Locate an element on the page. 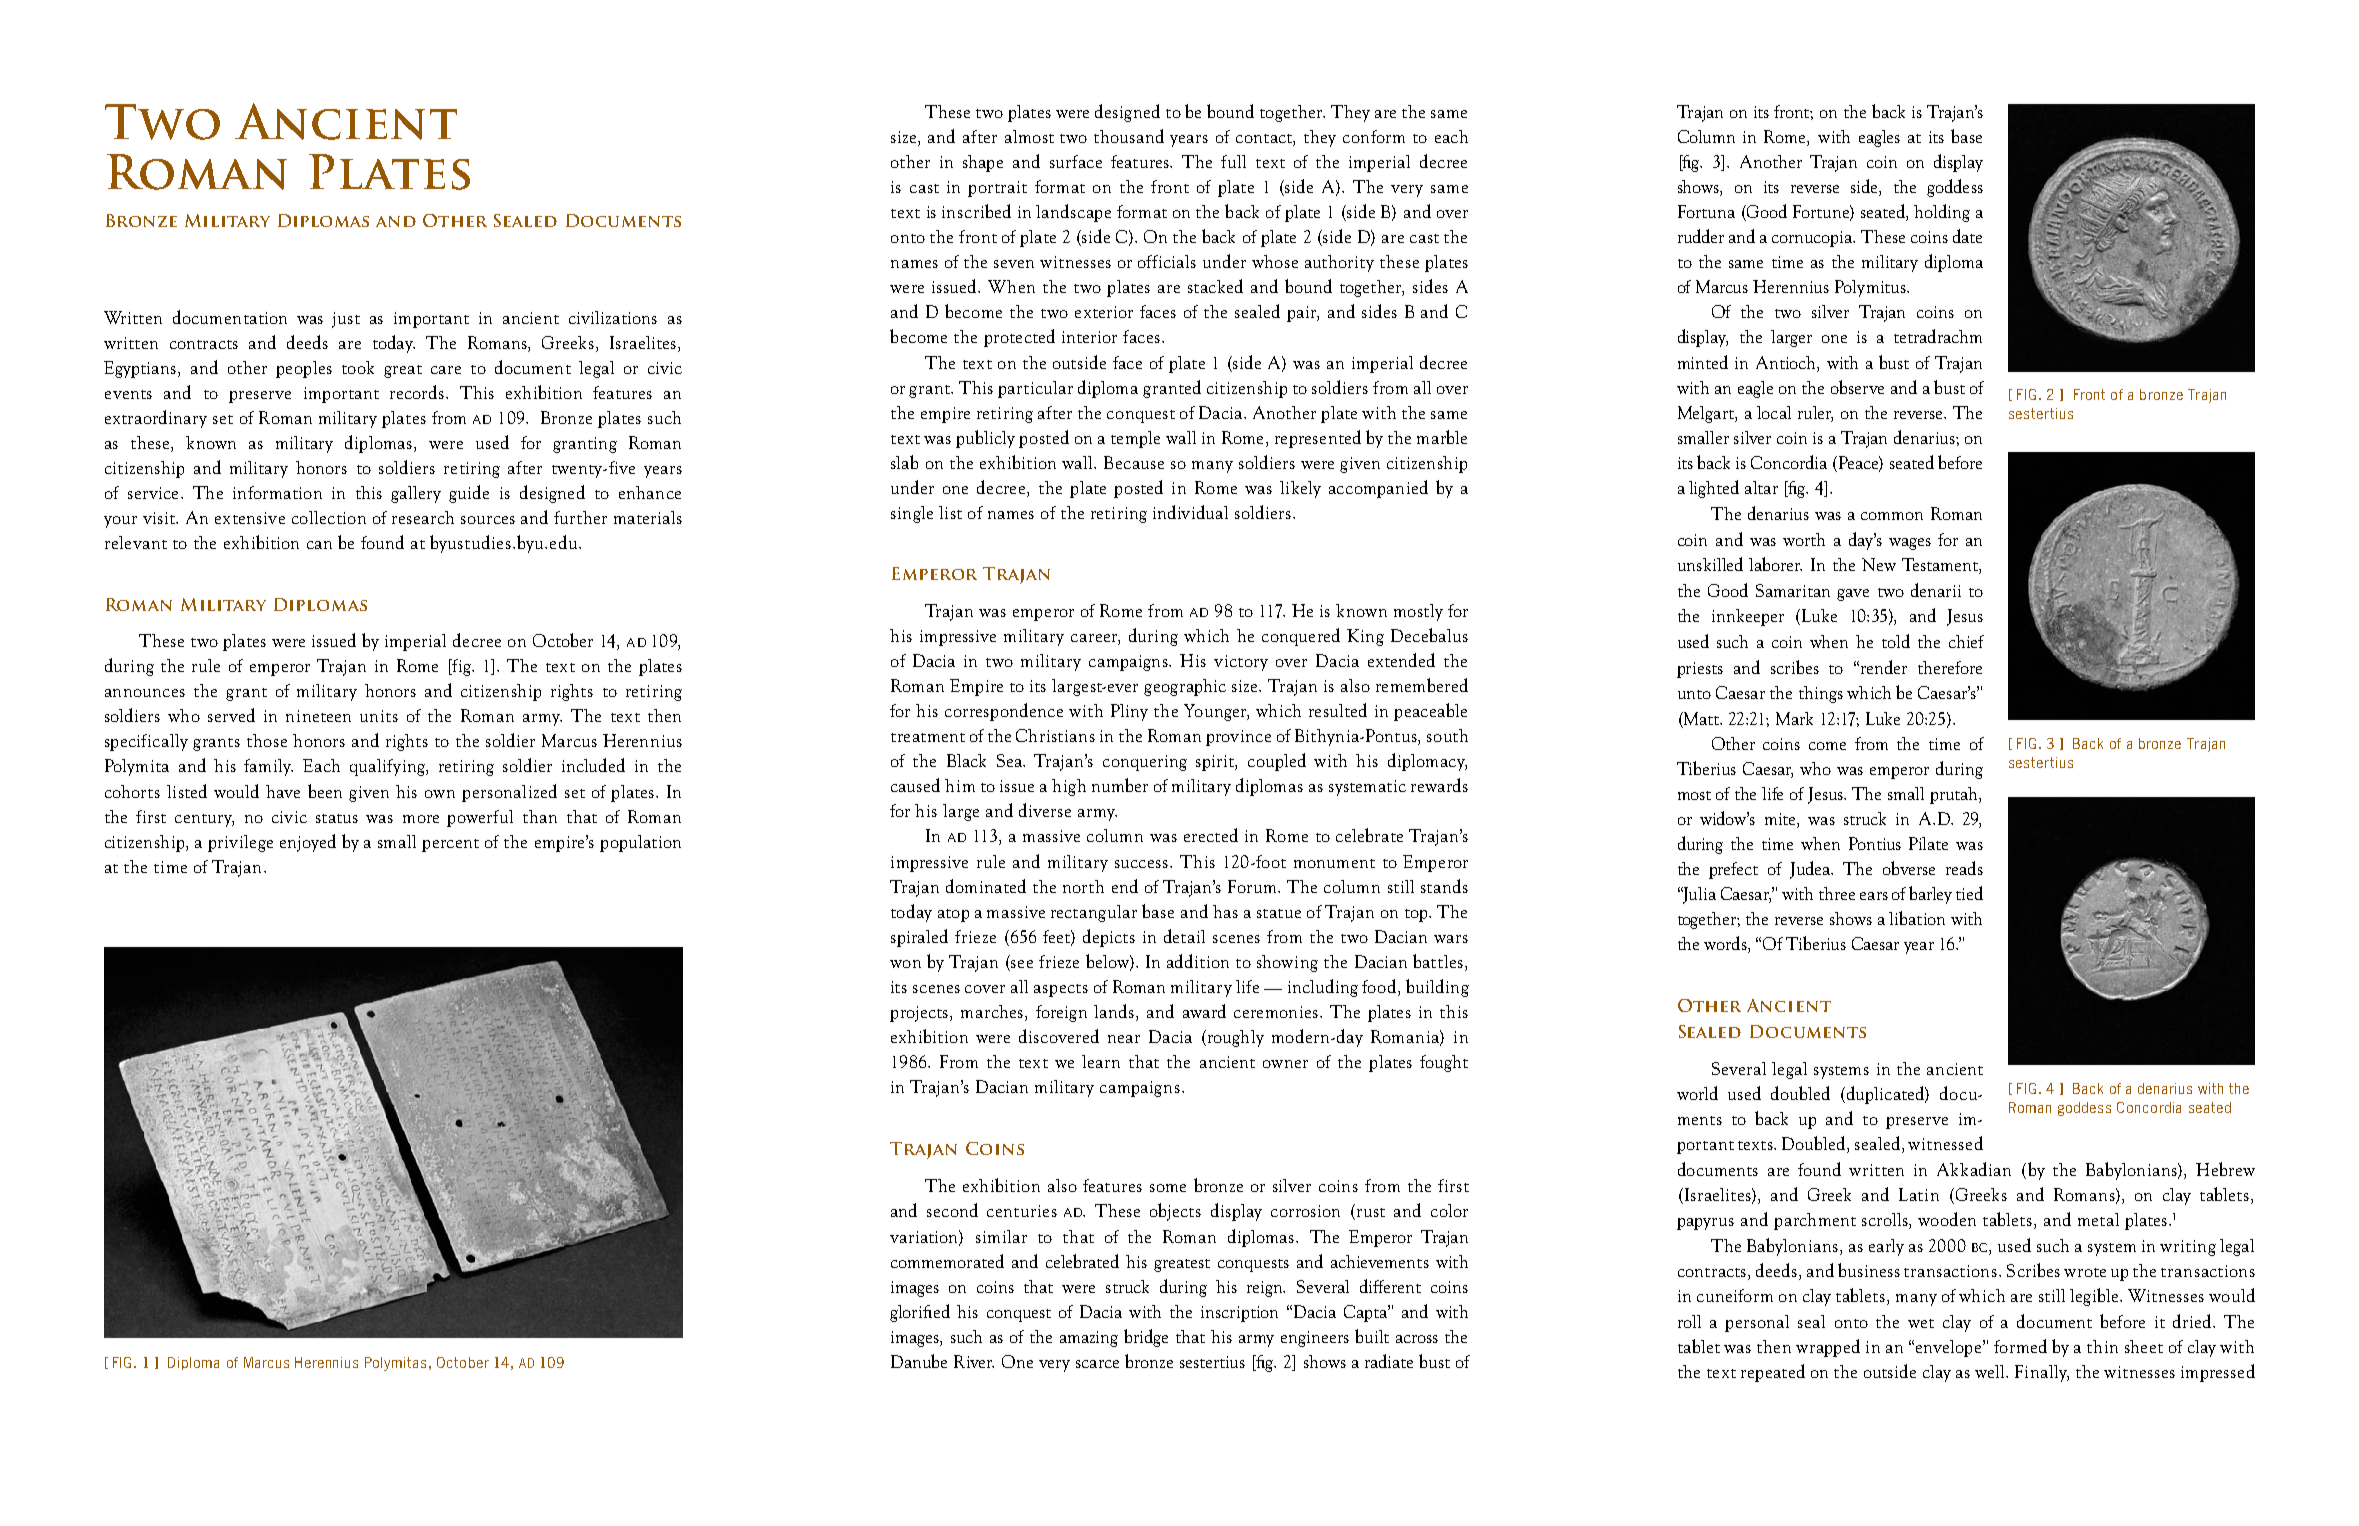  family is located at coordinates (268, 767).
